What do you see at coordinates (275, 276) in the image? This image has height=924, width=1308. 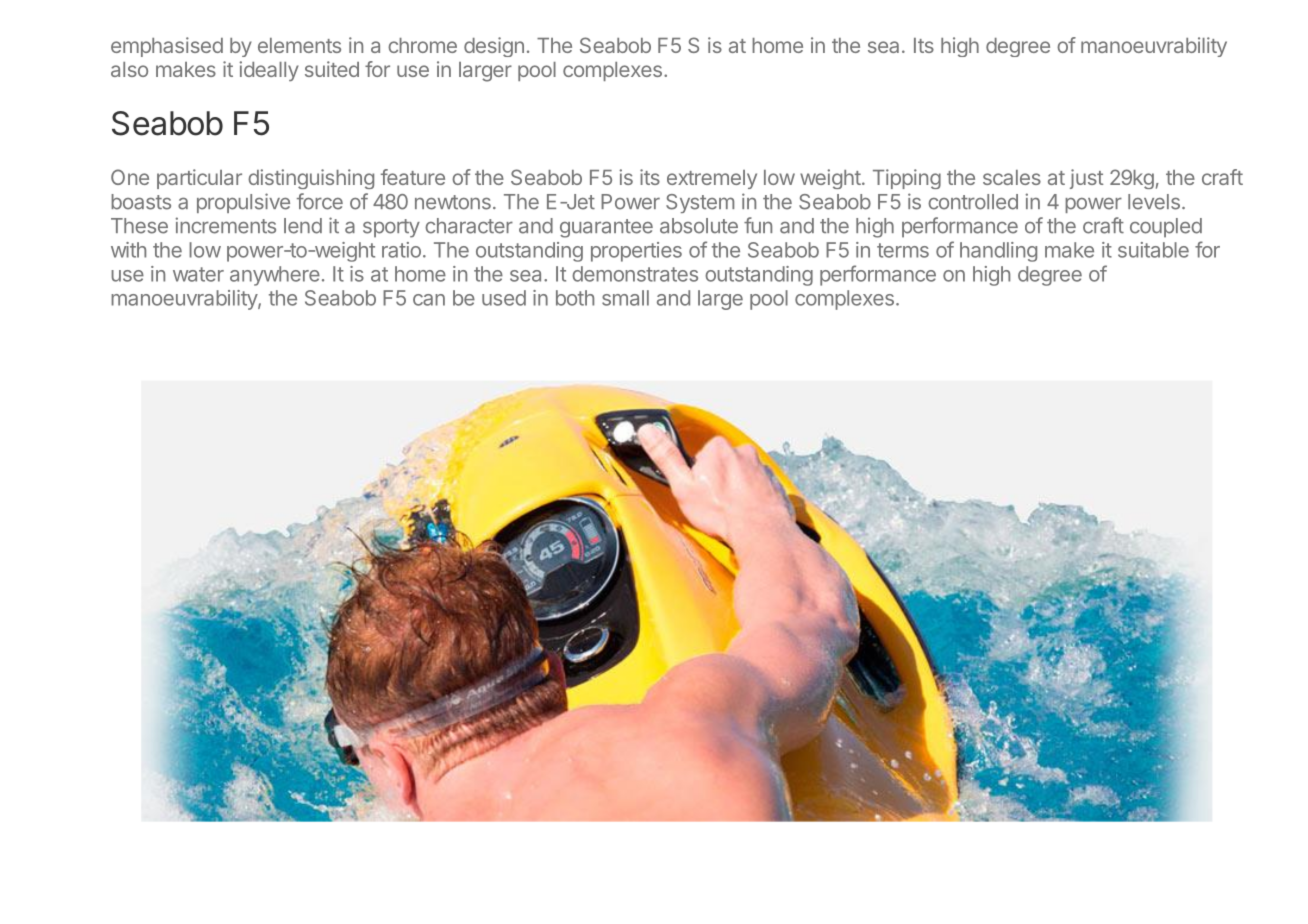 I see `anywhere` at bounding box center [275, 276].
